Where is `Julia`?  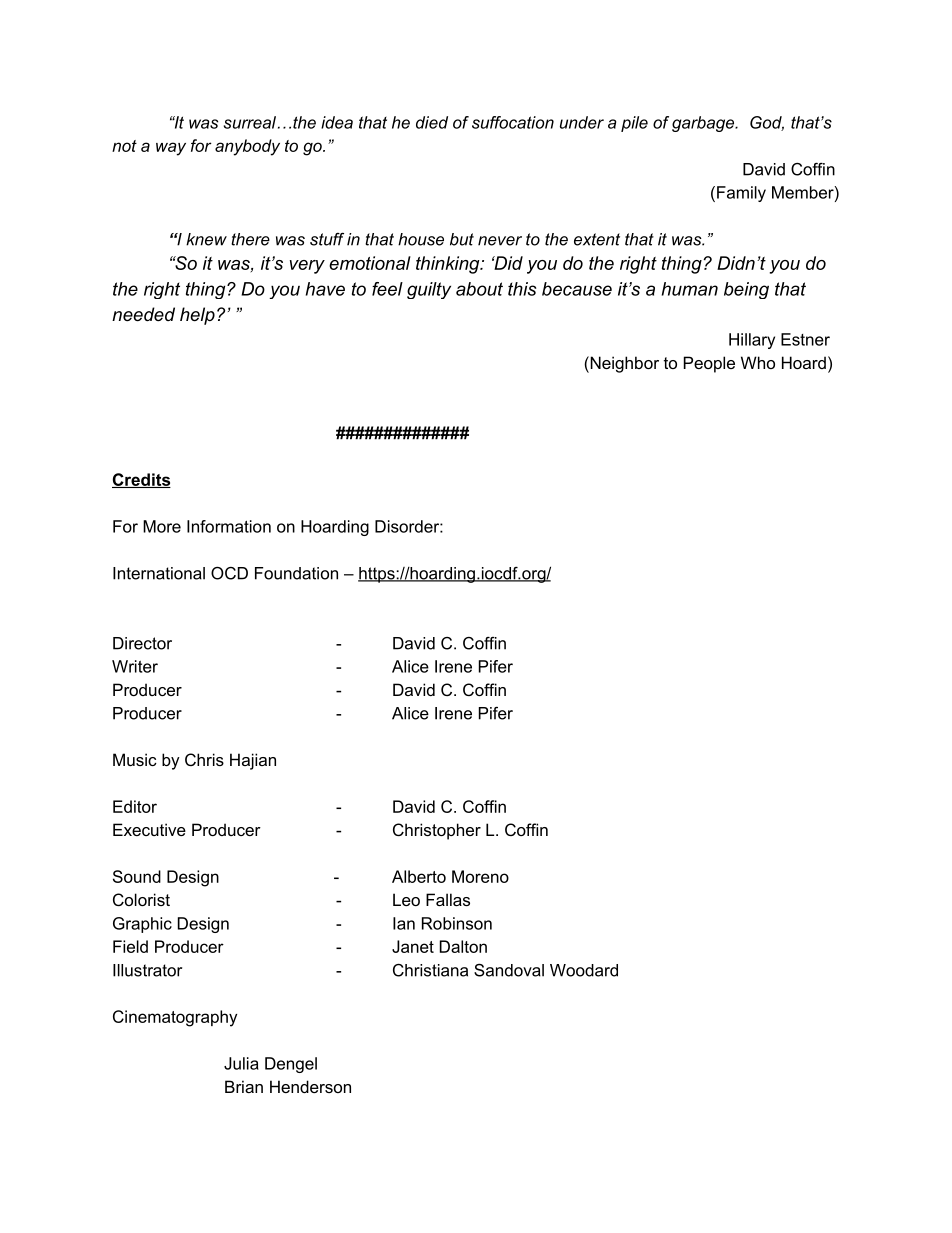
Julia is located at coordinates (241, 1063).
